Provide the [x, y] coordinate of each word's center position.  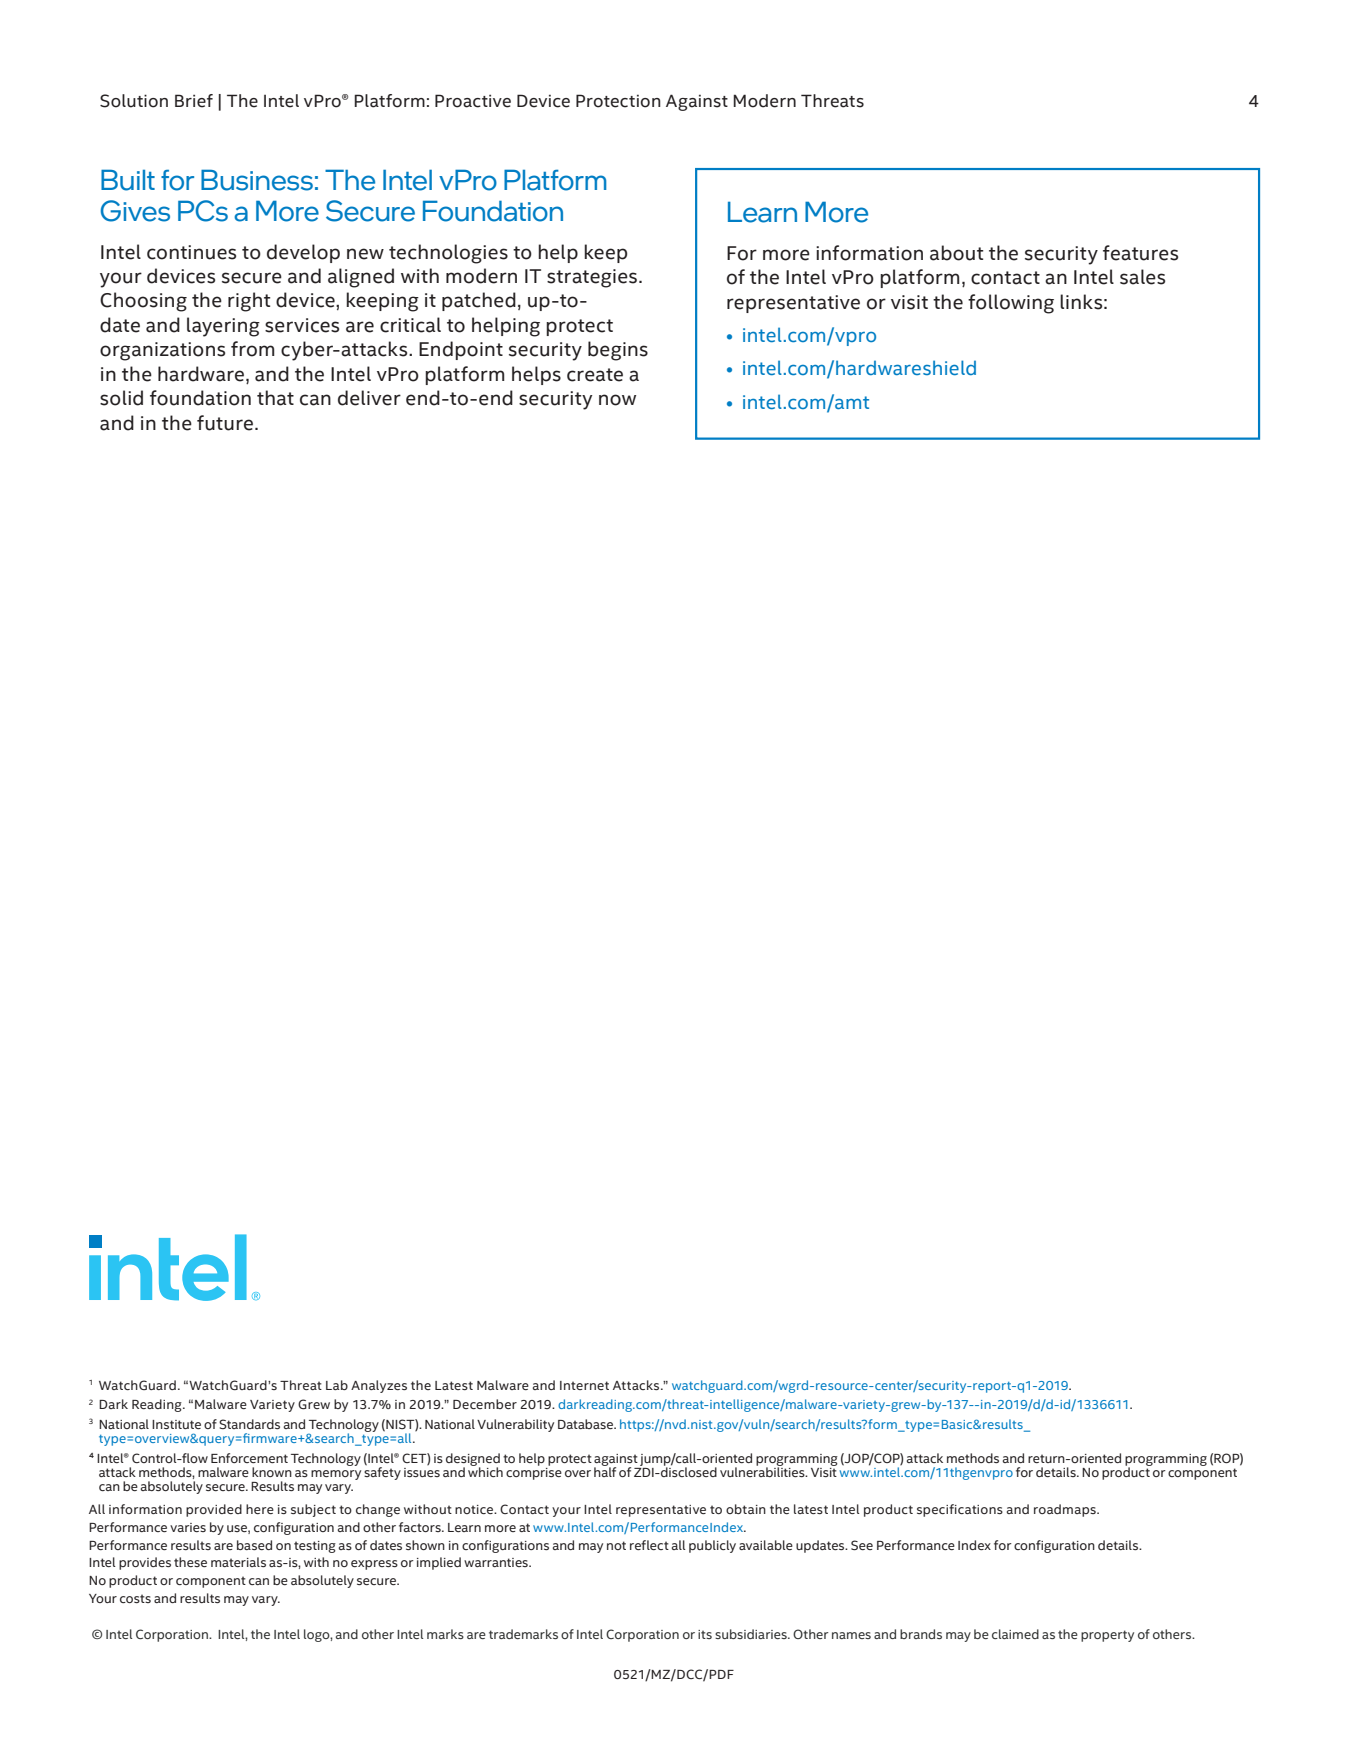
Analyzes [379, 1386]
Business [257, 180]
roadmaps [1066, 1510]
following [1011, 304]
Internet [584, 1385]
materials [238, 1562]
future [225, 423]
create [595, 375]
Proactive [473, 101]
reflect [649, 1545]
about [956, 253]
